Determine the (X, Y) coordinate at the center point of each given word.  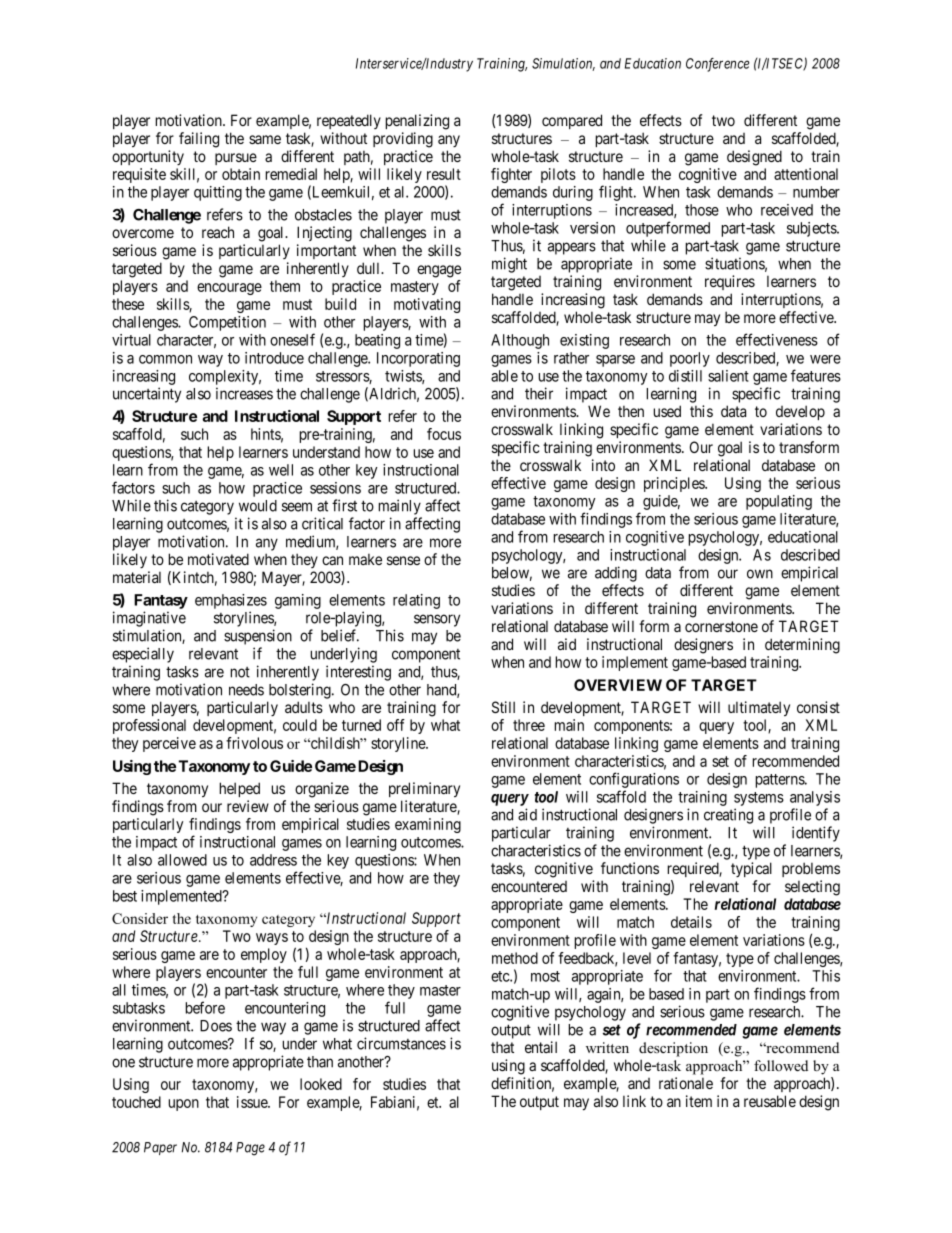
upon (184, 1105)
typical (751, 869)
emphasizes (231, 601)
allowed (182, 860)
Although (520, 341)
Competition (227, 323)
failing (199, 140)
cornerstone (721, 626)
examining (428, 825)
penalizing (417, 122)
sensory (437, 620)
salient (728, 376)
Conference (717, 65)
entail (541, 1047)
